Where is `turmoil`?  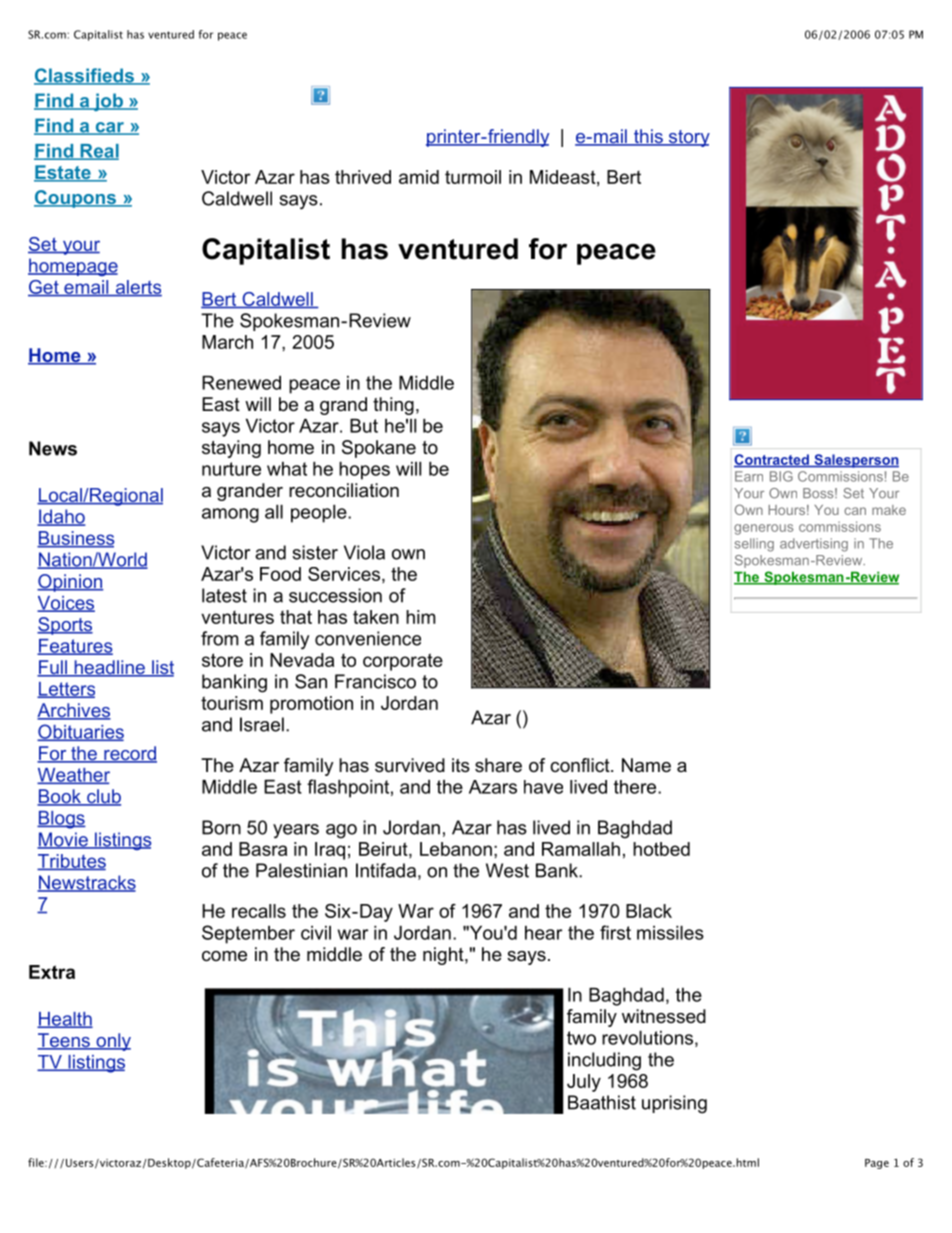 turmoil is located at coordinates (473, 177).
